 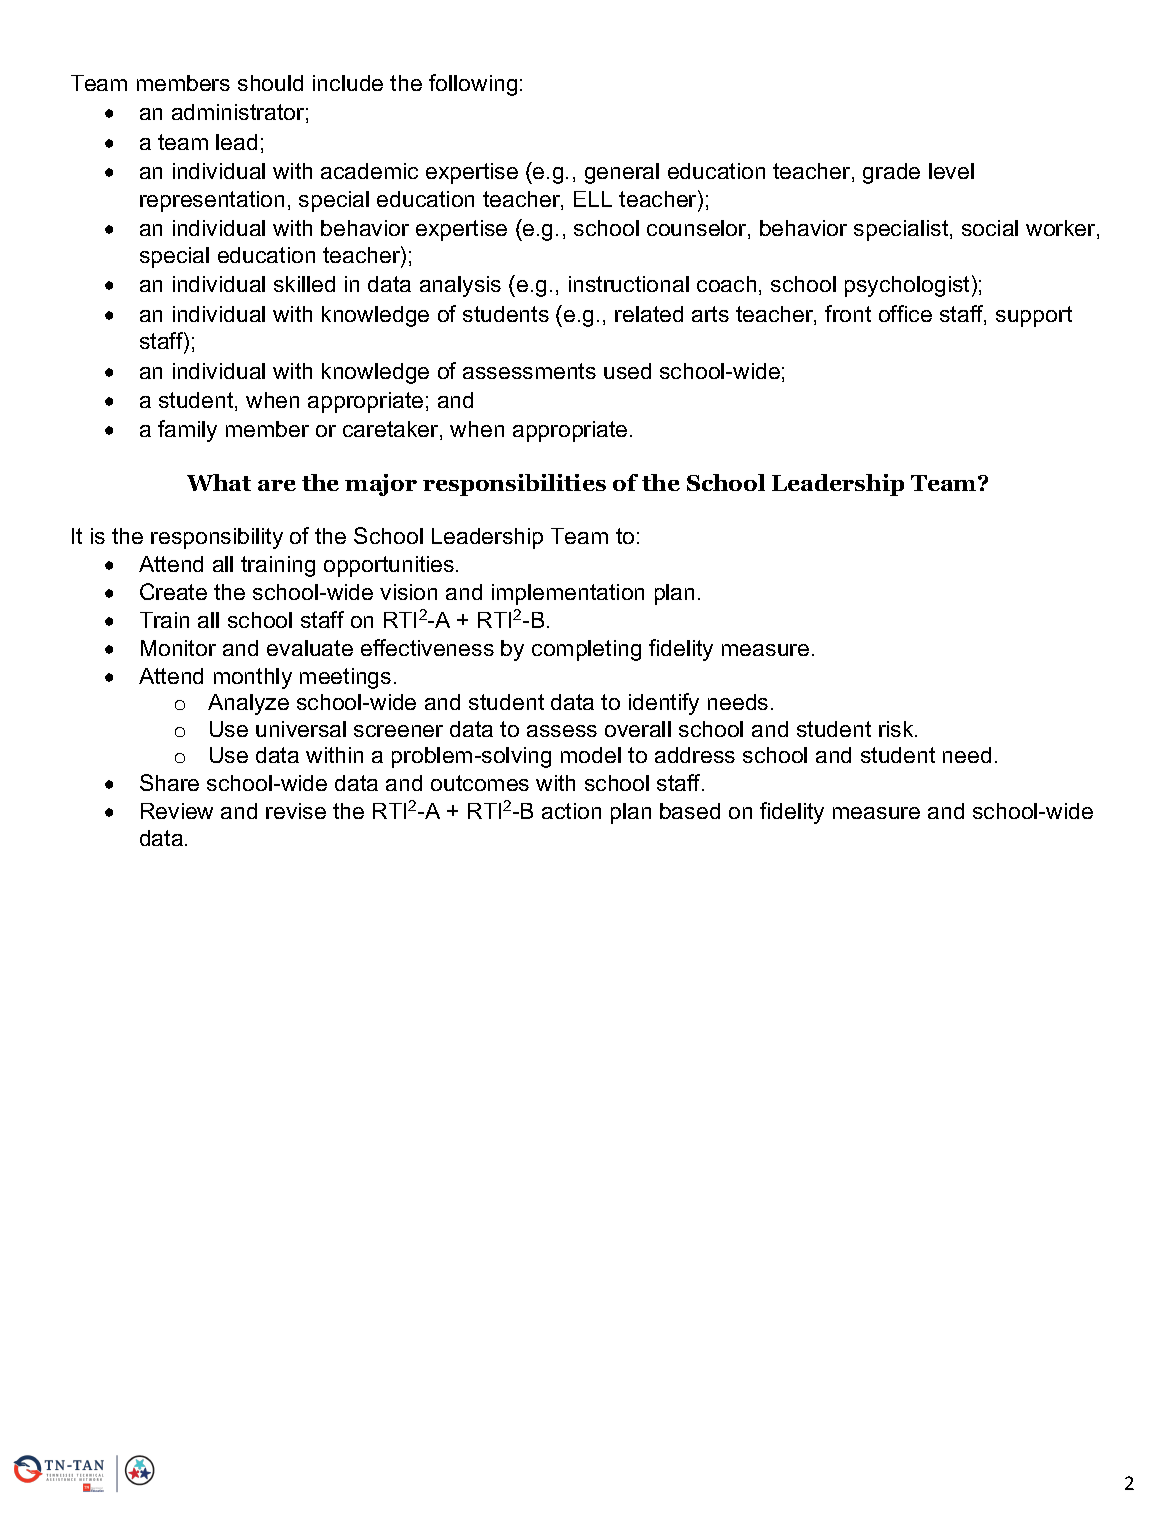 I want to click on implementation, so click(x=568, y=594).
